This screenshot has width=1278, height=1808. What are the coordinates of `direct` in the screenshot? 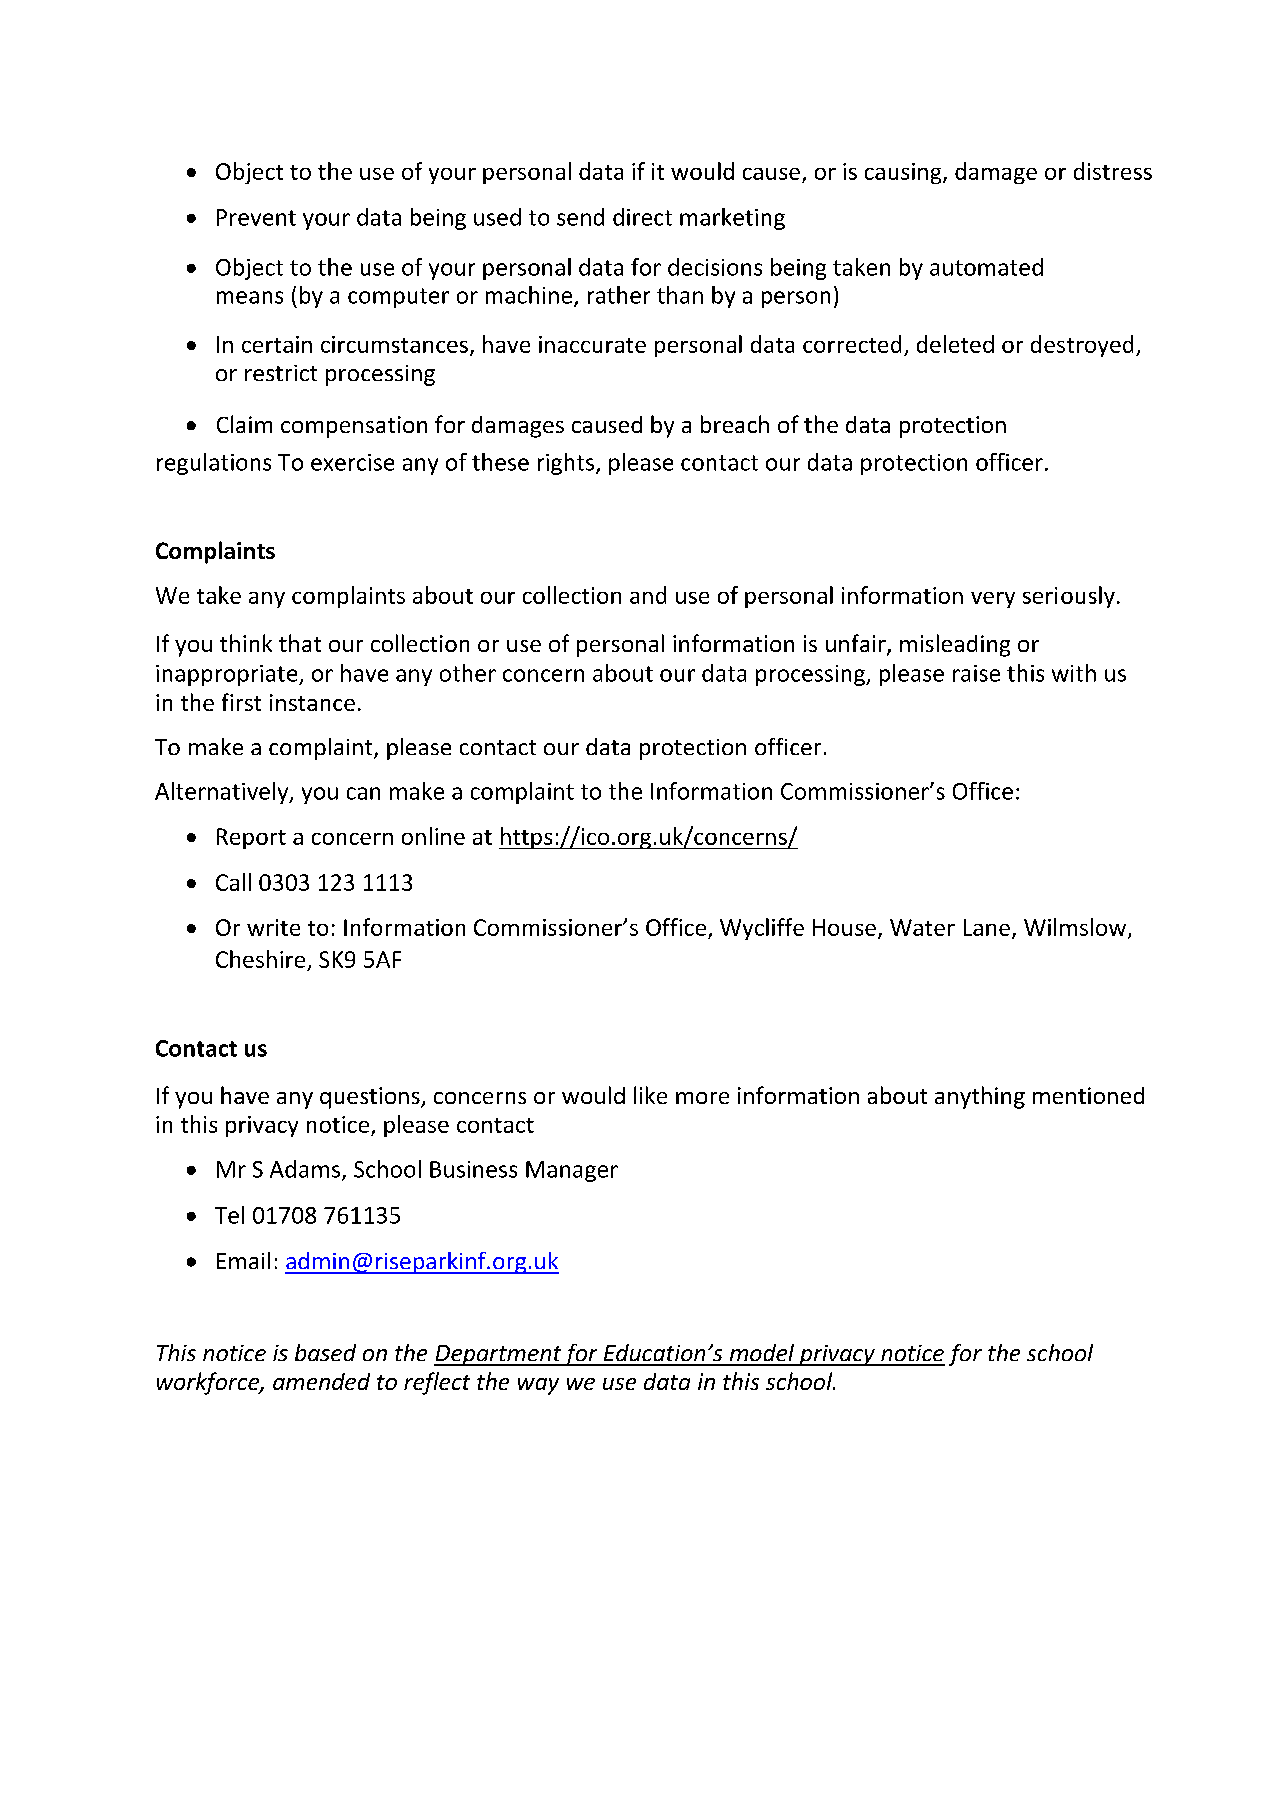 It's located at (642, 217).
